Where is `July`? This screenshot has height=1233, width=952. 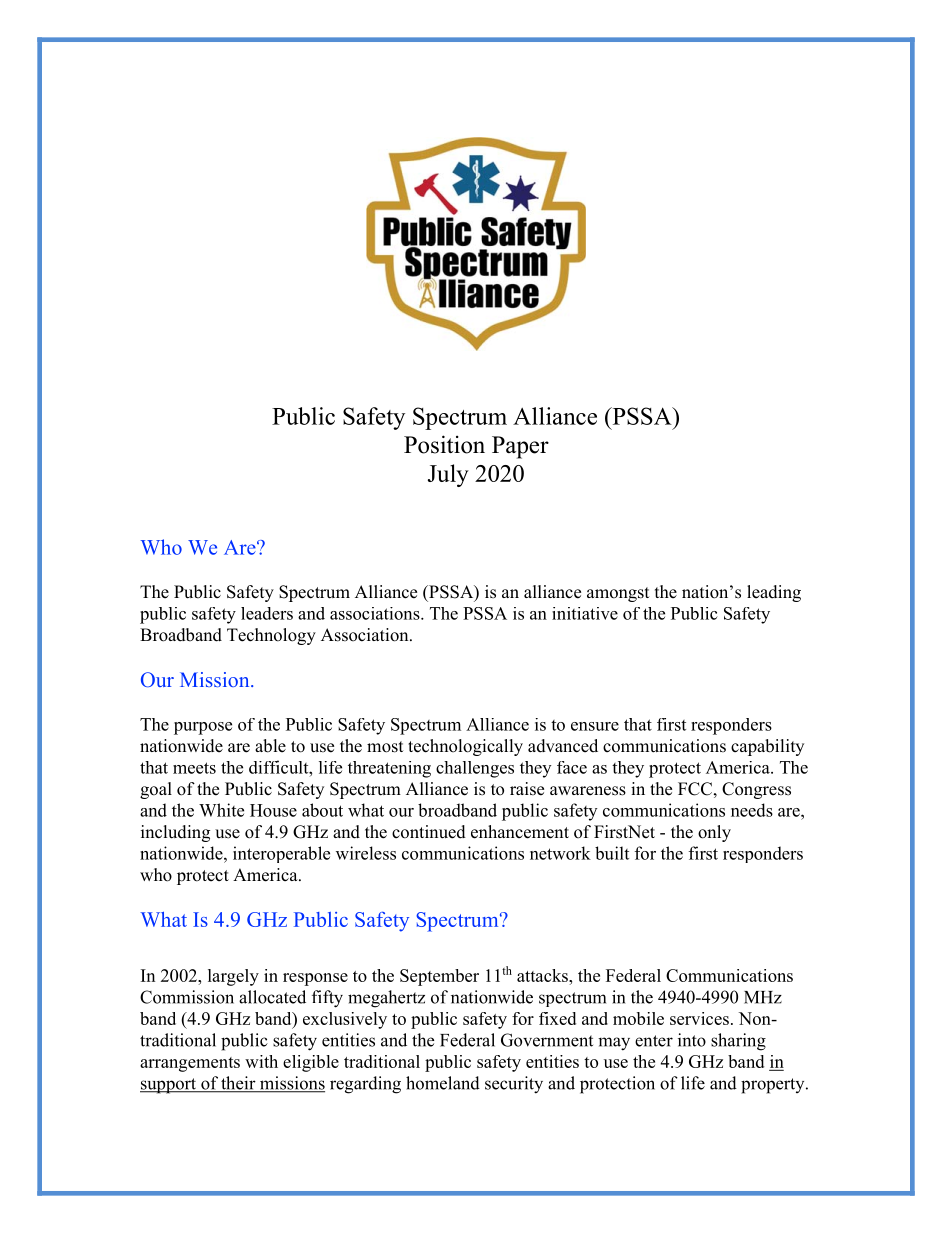
July is located at coordinates (448, 475).
